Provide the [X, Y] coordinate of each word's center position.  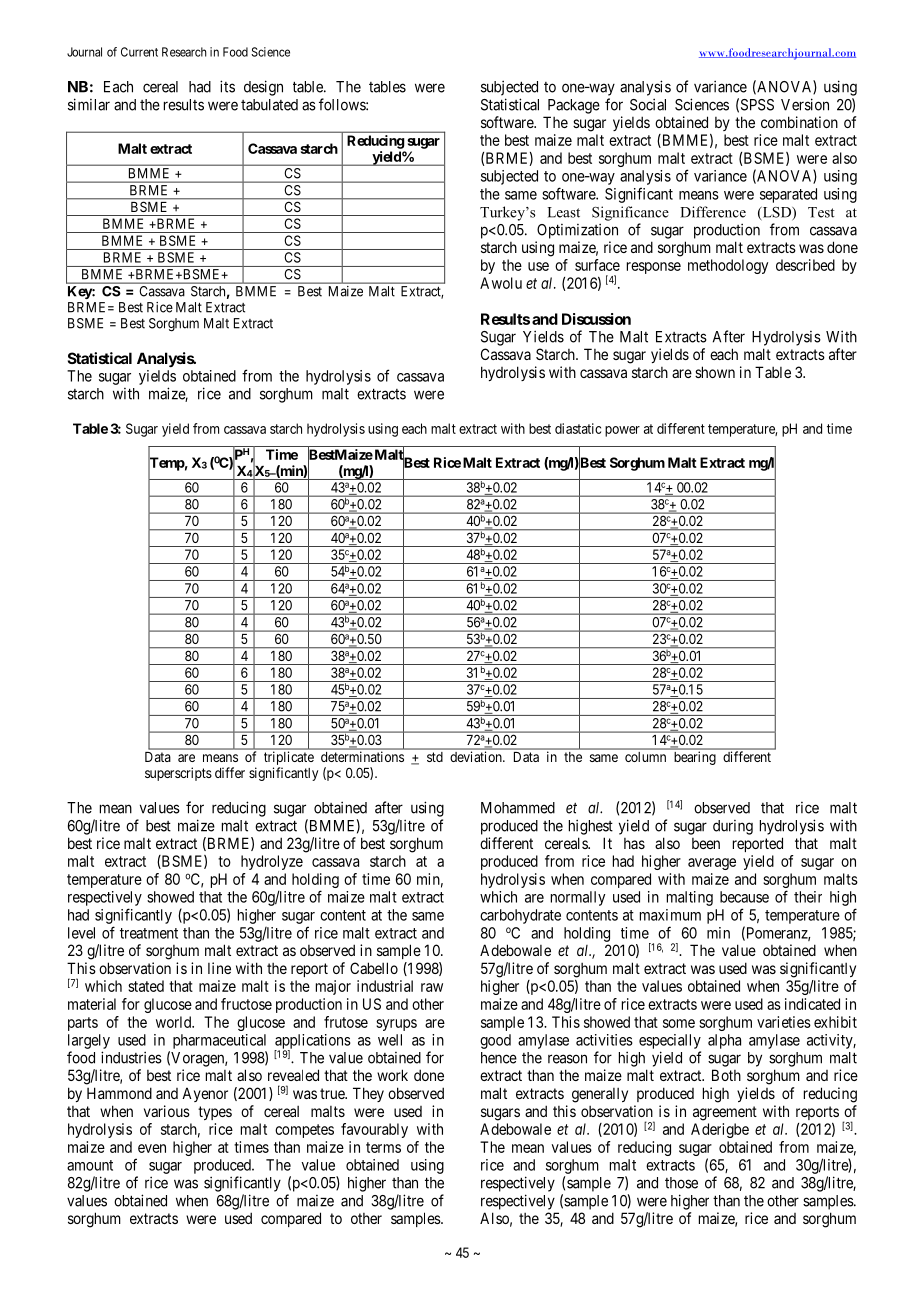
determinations [362, 757]
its [227, 86]
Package [574, 106]
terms [383, 1147]
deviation [477, 756]
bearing [695, 758]
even [152, 1148]
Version [805, 104]
